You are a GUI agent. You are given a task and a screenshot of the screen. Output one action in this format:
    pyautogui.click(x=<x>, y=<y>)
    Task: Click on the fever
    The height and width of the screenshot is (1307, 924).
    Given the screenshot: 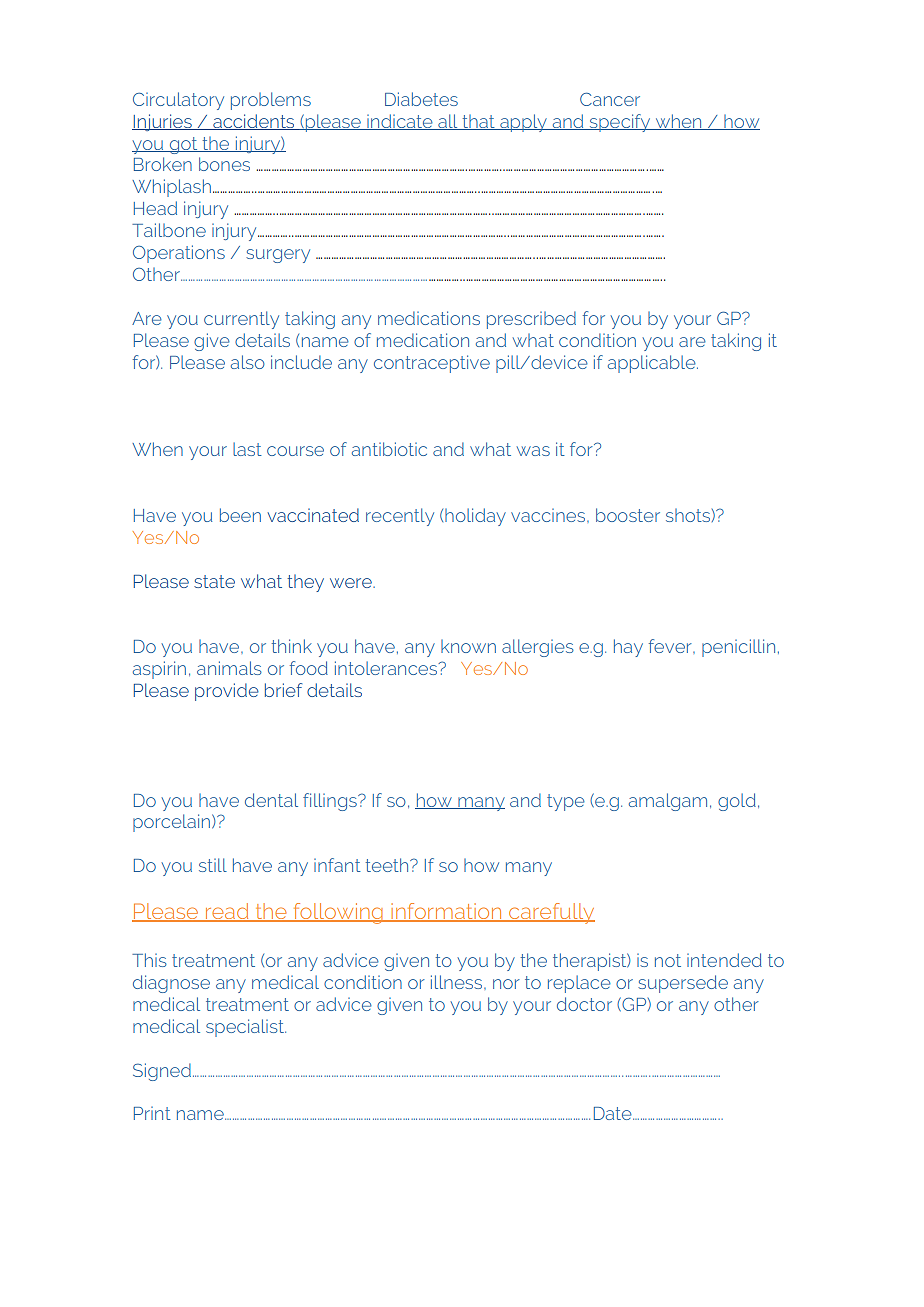 What is the action you would take?
    pyautogui.click(x=671, y=646)
